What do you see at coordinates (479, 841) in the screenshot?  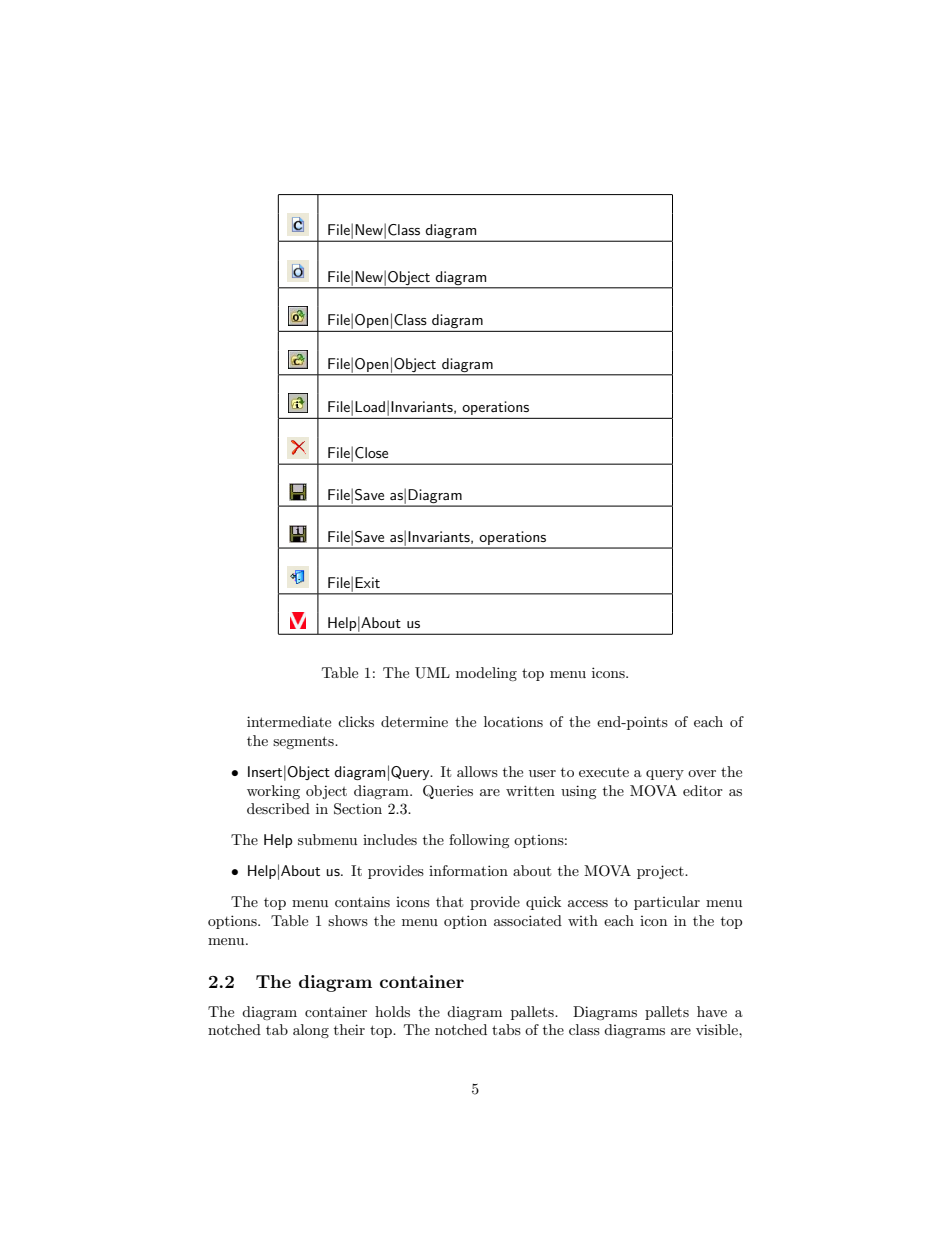 I see `following` at bounding box center [479, 841].
